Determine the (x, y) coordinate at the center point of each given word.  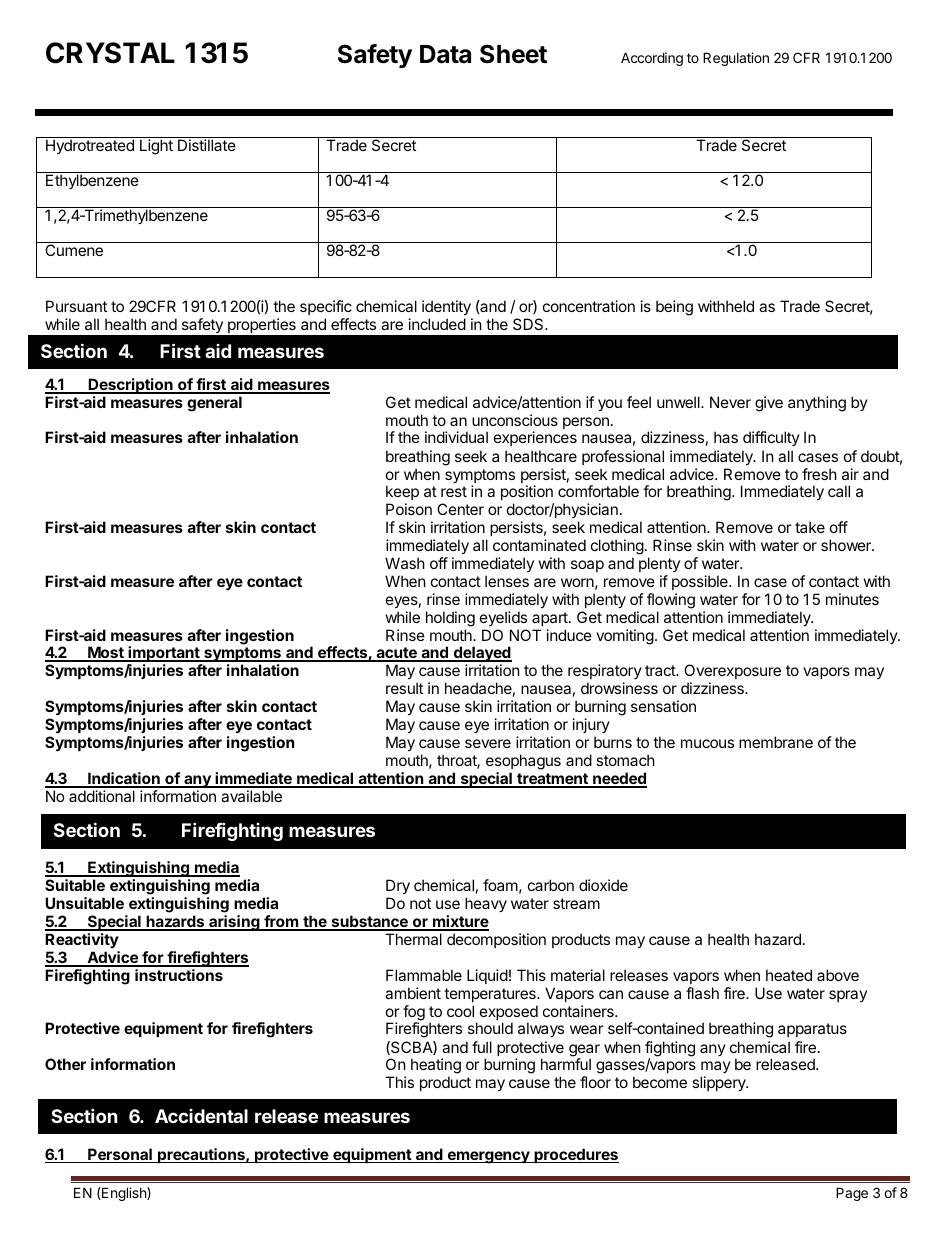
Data (445, 54)
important (164, 654)
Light (156, 147)
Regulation (736, 59)
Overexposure (732, 671)
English (124, 1194)
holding (450, 619)
